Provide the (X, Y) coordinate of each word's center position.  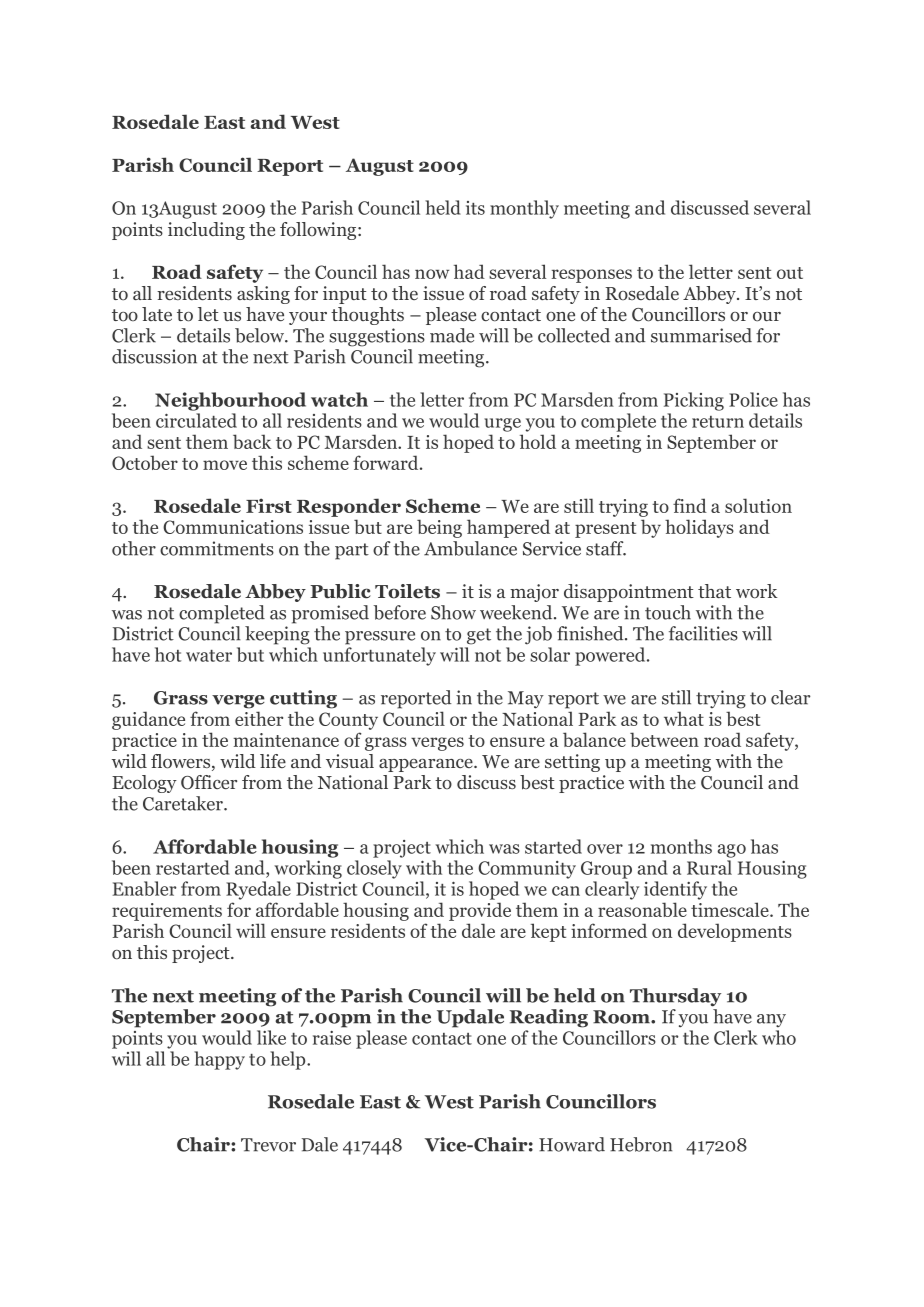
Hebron (641, 1144)
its (475, 208)
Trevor (268, 1145)
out (790, 273)
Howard (572, 1144)
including (206, 231)
